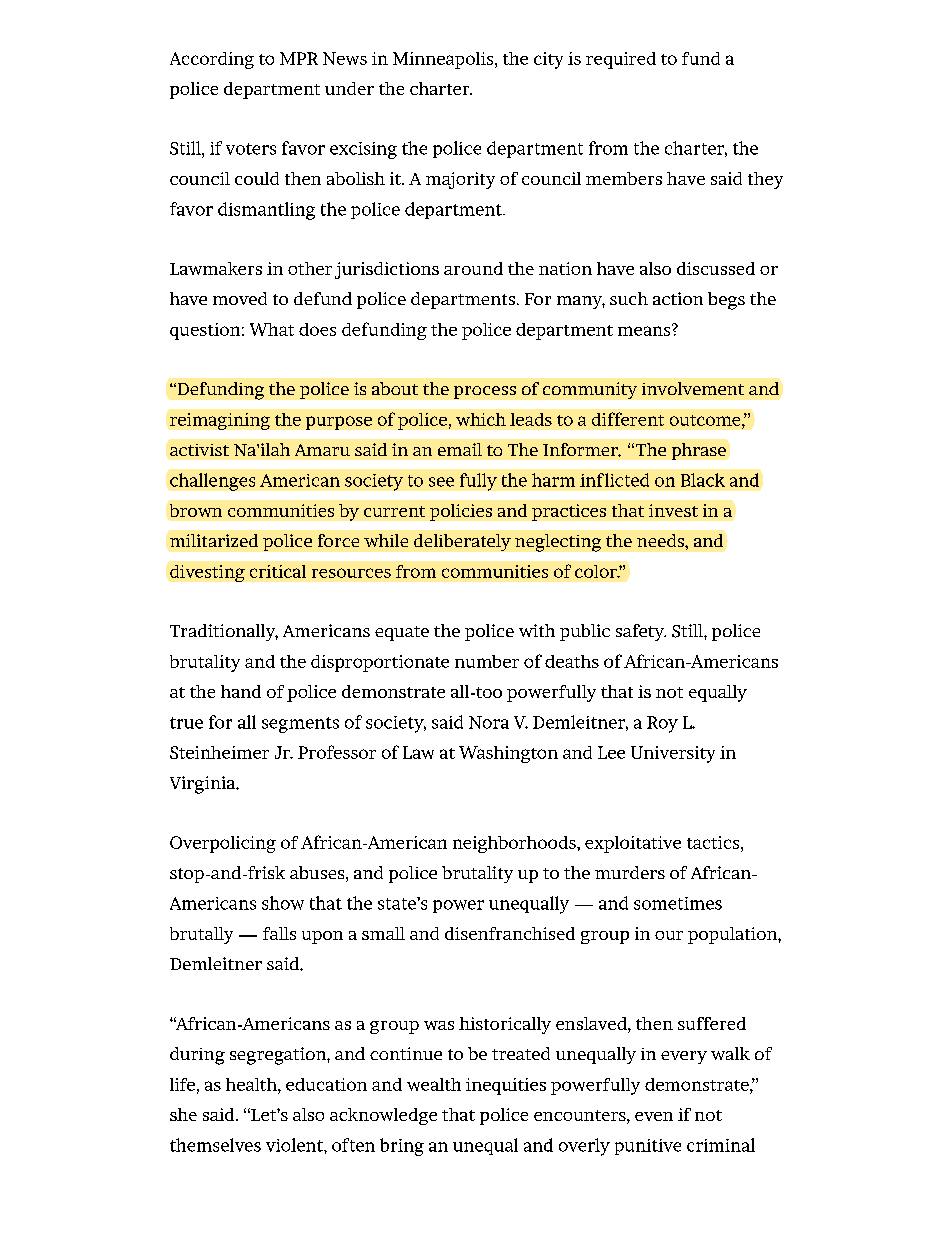 The height and width of the screenshot is (1233, 952). I want to click on reimagining, so click(220, 421).
